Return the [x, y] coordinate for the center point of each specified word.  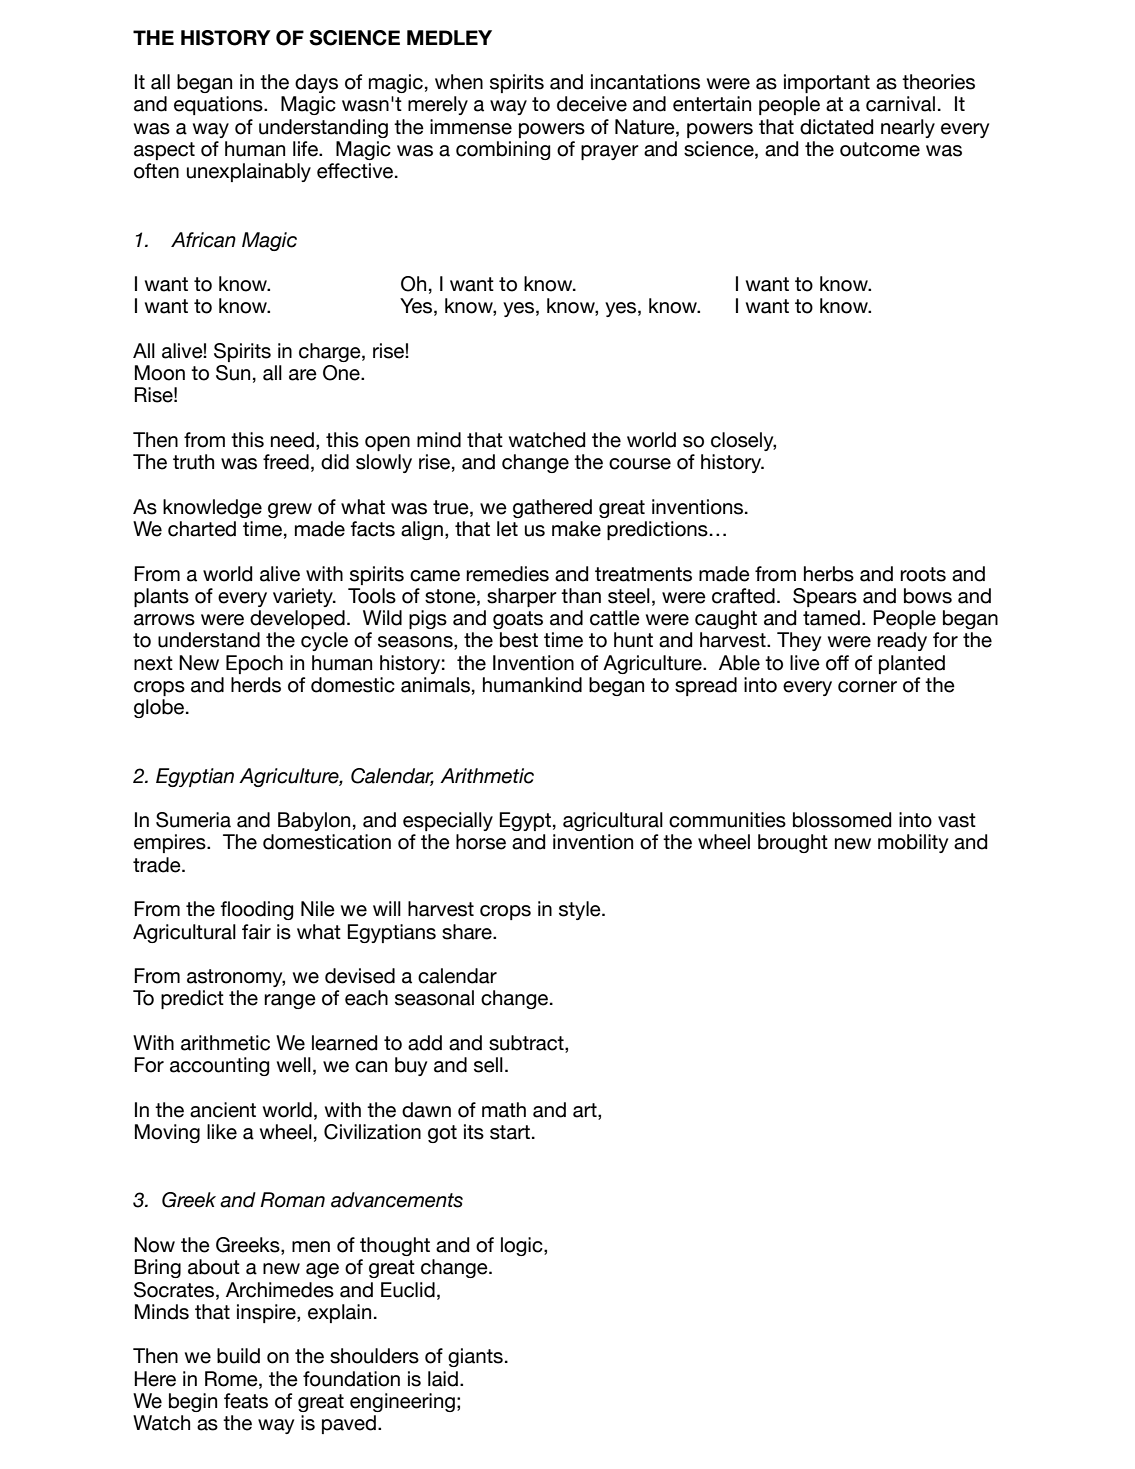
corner [867, 687]
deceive [592, 104]
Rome [232, 1379]
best [519, 640]
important [827, 83]
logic [523, 1246]
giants [475, 1357]
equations [219, 105]
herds [256, 685]
